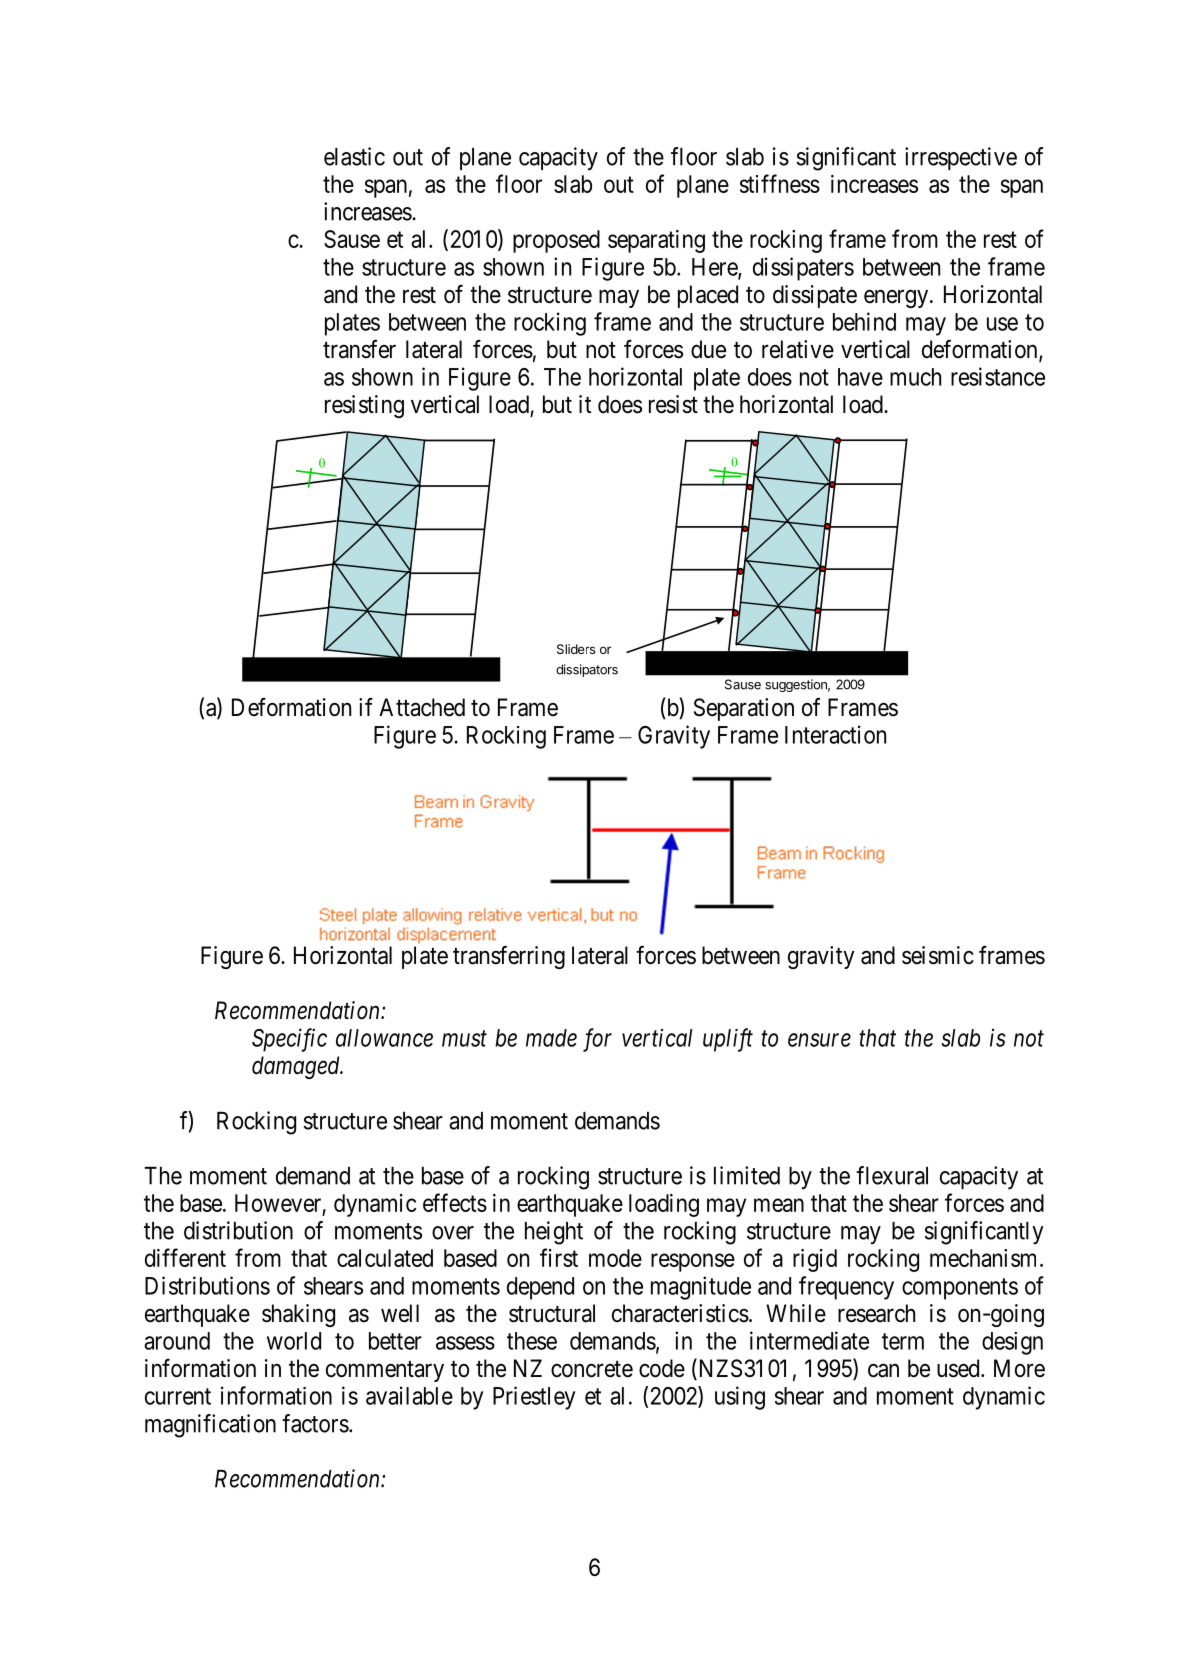 This screenshot has width=1188, height=1680. What do you see at coordinates (297, 1067) in the screenshot?
I see `damaged` at bounding box center [297, 1067].
